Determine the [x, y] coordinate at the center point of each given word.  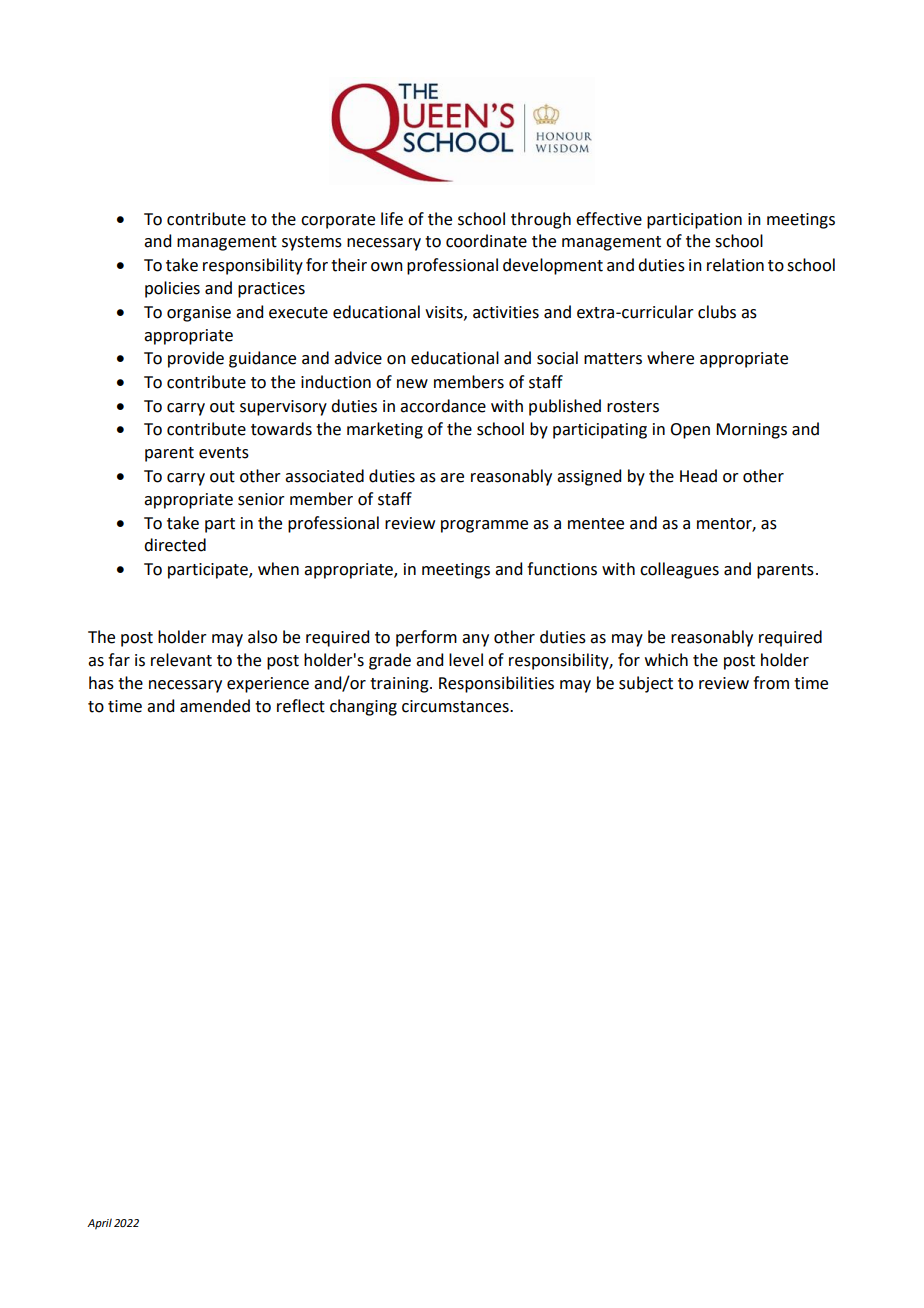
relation [735, 265]
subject [646, 684]
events [224, 453]
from [771, 683]
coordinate [486, 241]
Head [698, 476]
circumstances [456, 706]
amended [215, 706]
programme [484, 526]
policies [172, 289]
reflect [301, 706]
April [99, 1224]
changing [363, 707]
